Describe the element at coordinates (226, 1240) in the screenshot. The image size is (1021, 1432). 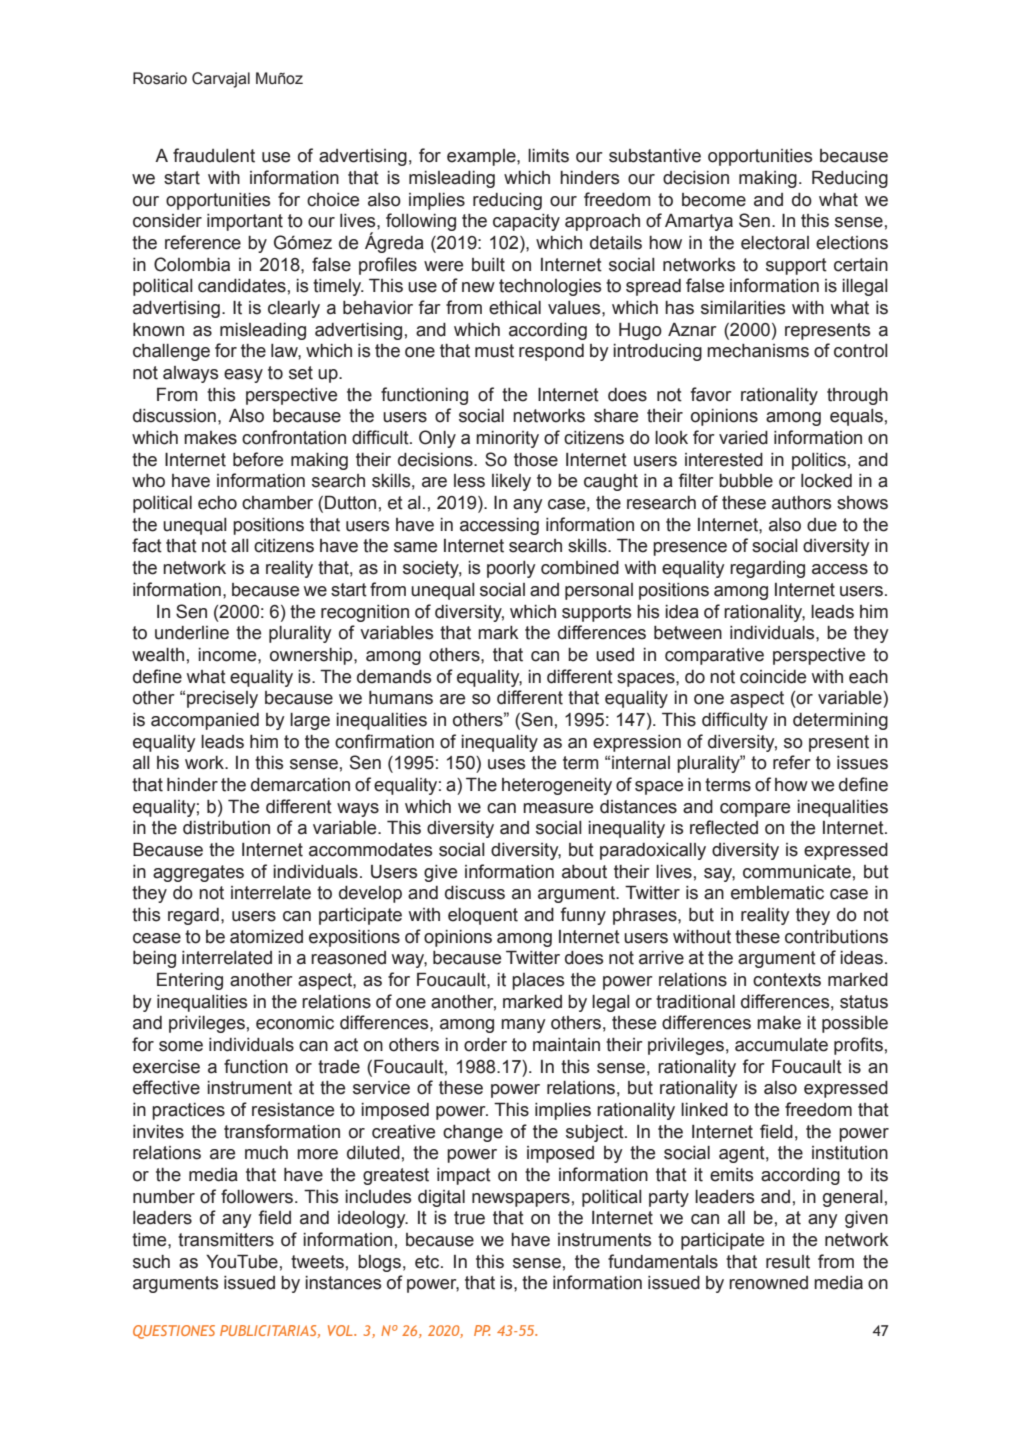
I see `transmitters` at that location.
